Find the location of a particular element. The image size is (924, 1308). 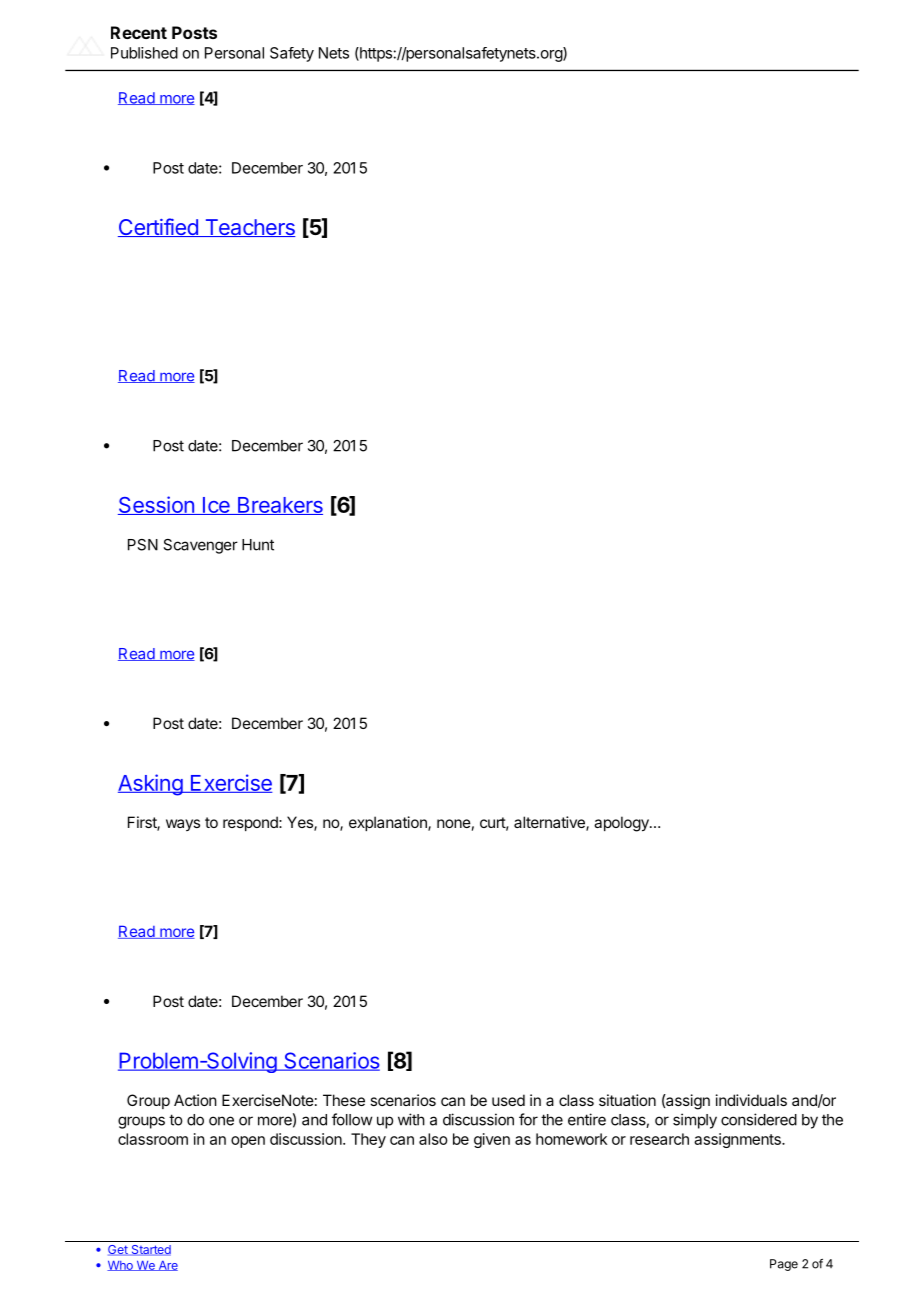

Published is located at coordinates (144, 53).
